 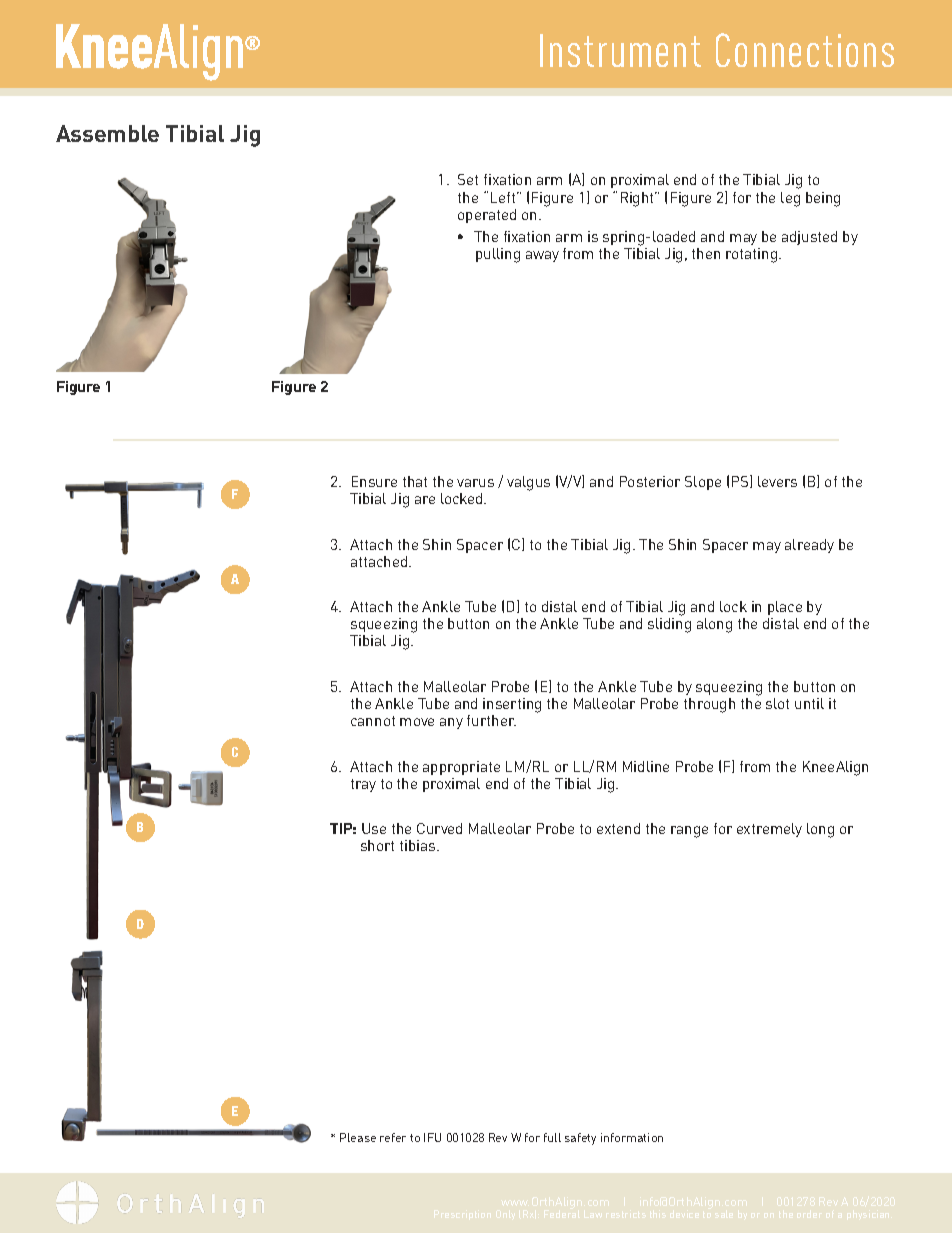 I want to click on Use, so click(x=374, y=828).
